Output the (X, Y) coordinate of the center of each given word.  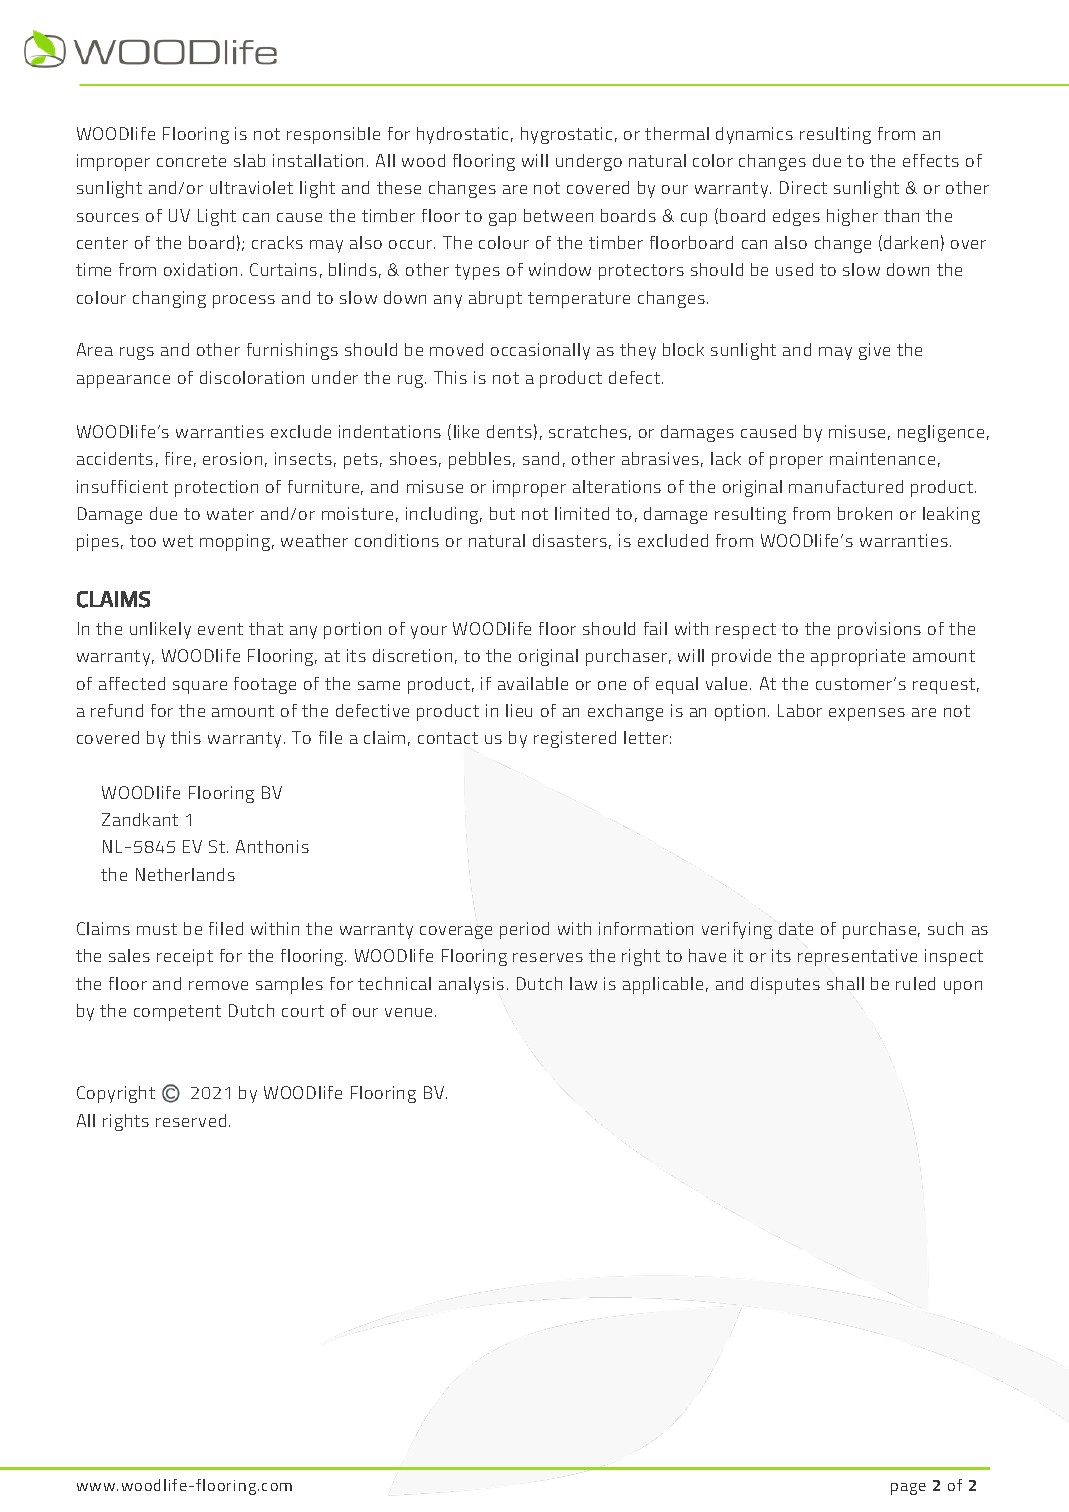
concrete (191, 161)
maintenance (882, 458)
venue (410, 1012)
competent (177, 1013)
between (558, 215)
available (533, 683)
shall (845, 983)
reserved (191, 1120)
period (524, 930)
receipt (185, 957)
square (200, 687)
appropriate (858, 657)
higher (852, 217)
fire (178, 458)
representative (857, 957)
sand (541, 458)
